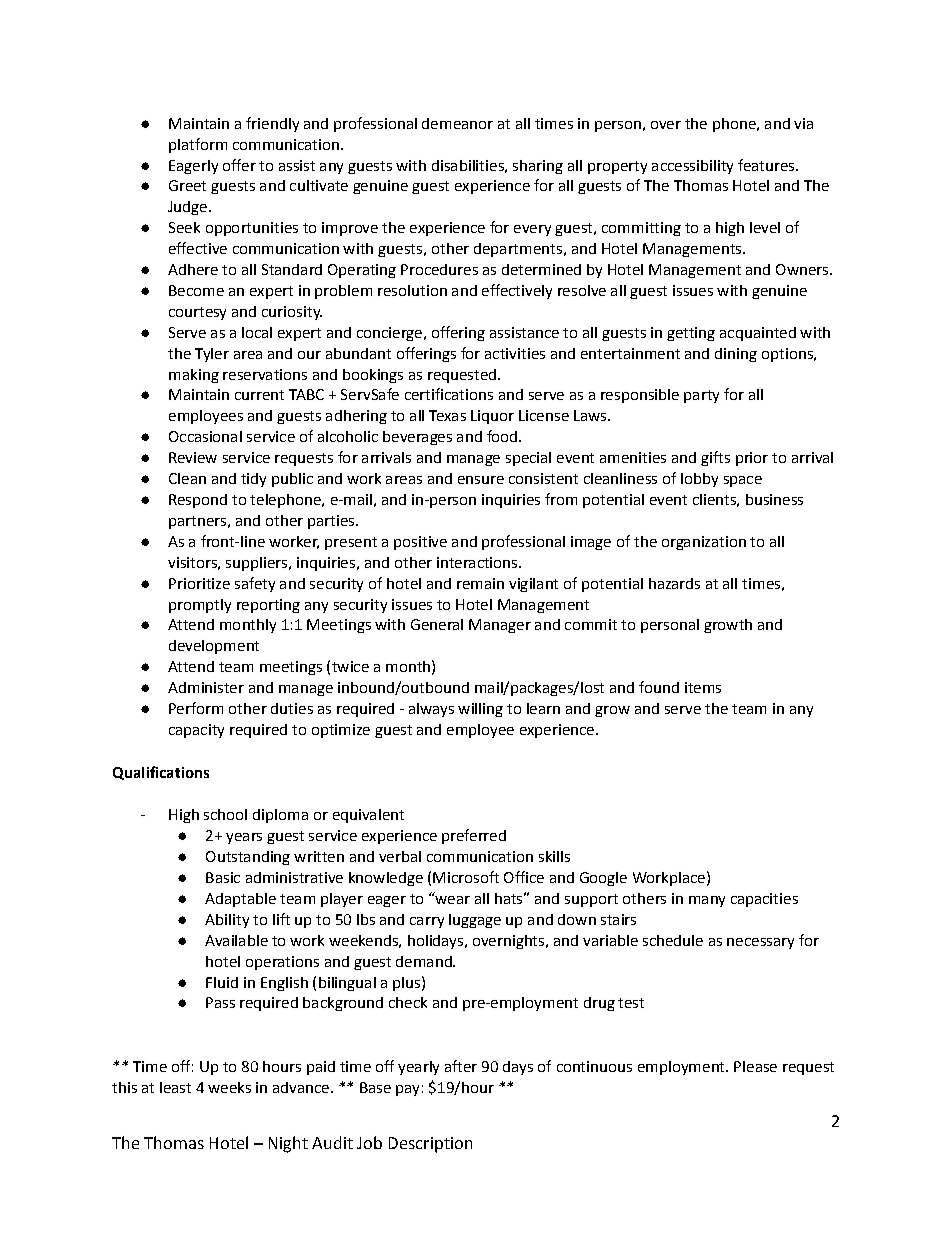 The image size is (952, 1233). What do you see at coordinates (480, 710) in the page?
I see `willing` at bounding box center [480, 710].
